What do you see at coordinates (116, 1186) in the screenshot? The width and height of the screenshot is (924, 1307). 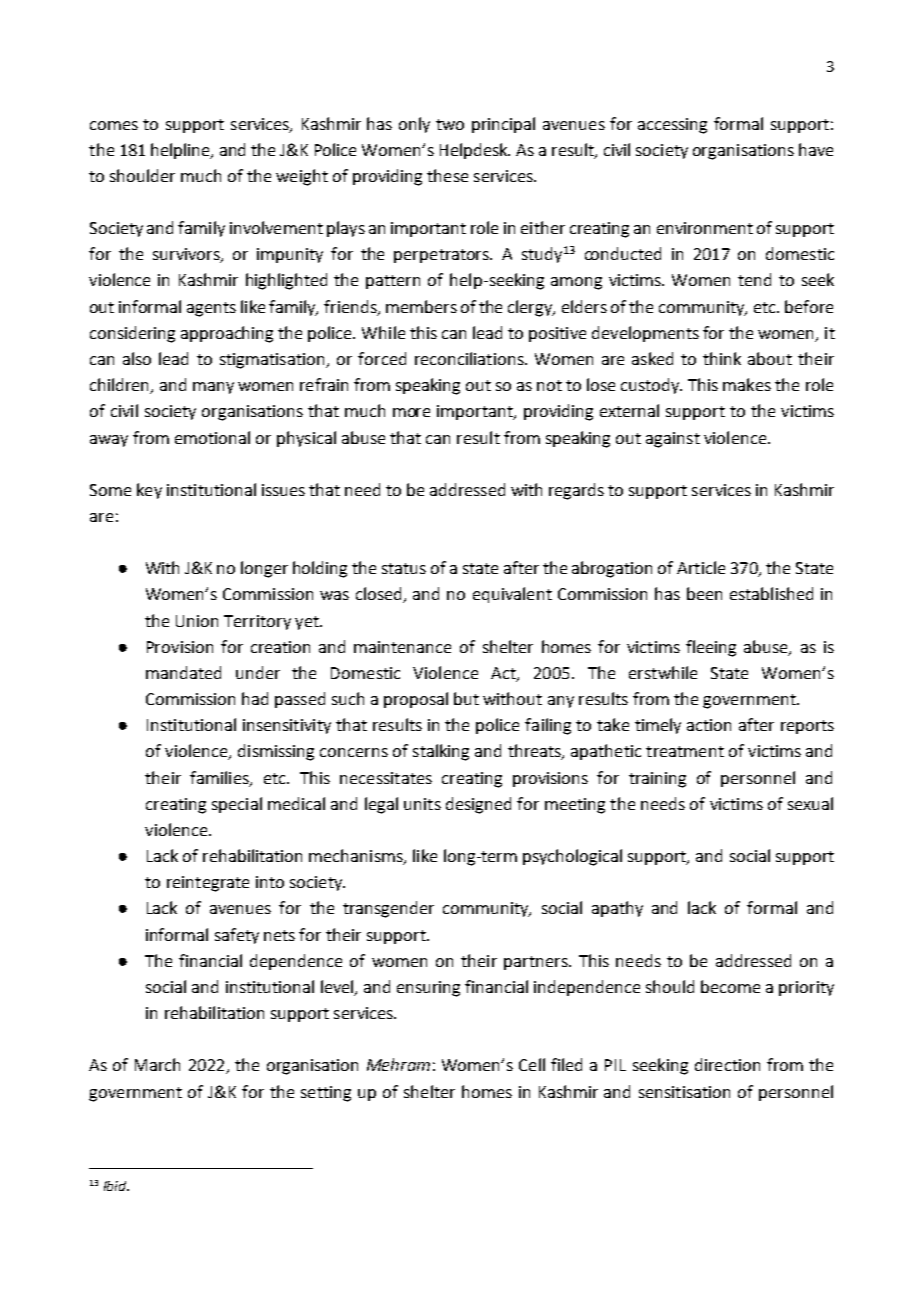 I see `Ibid` at bounding box center [116, 1186].
